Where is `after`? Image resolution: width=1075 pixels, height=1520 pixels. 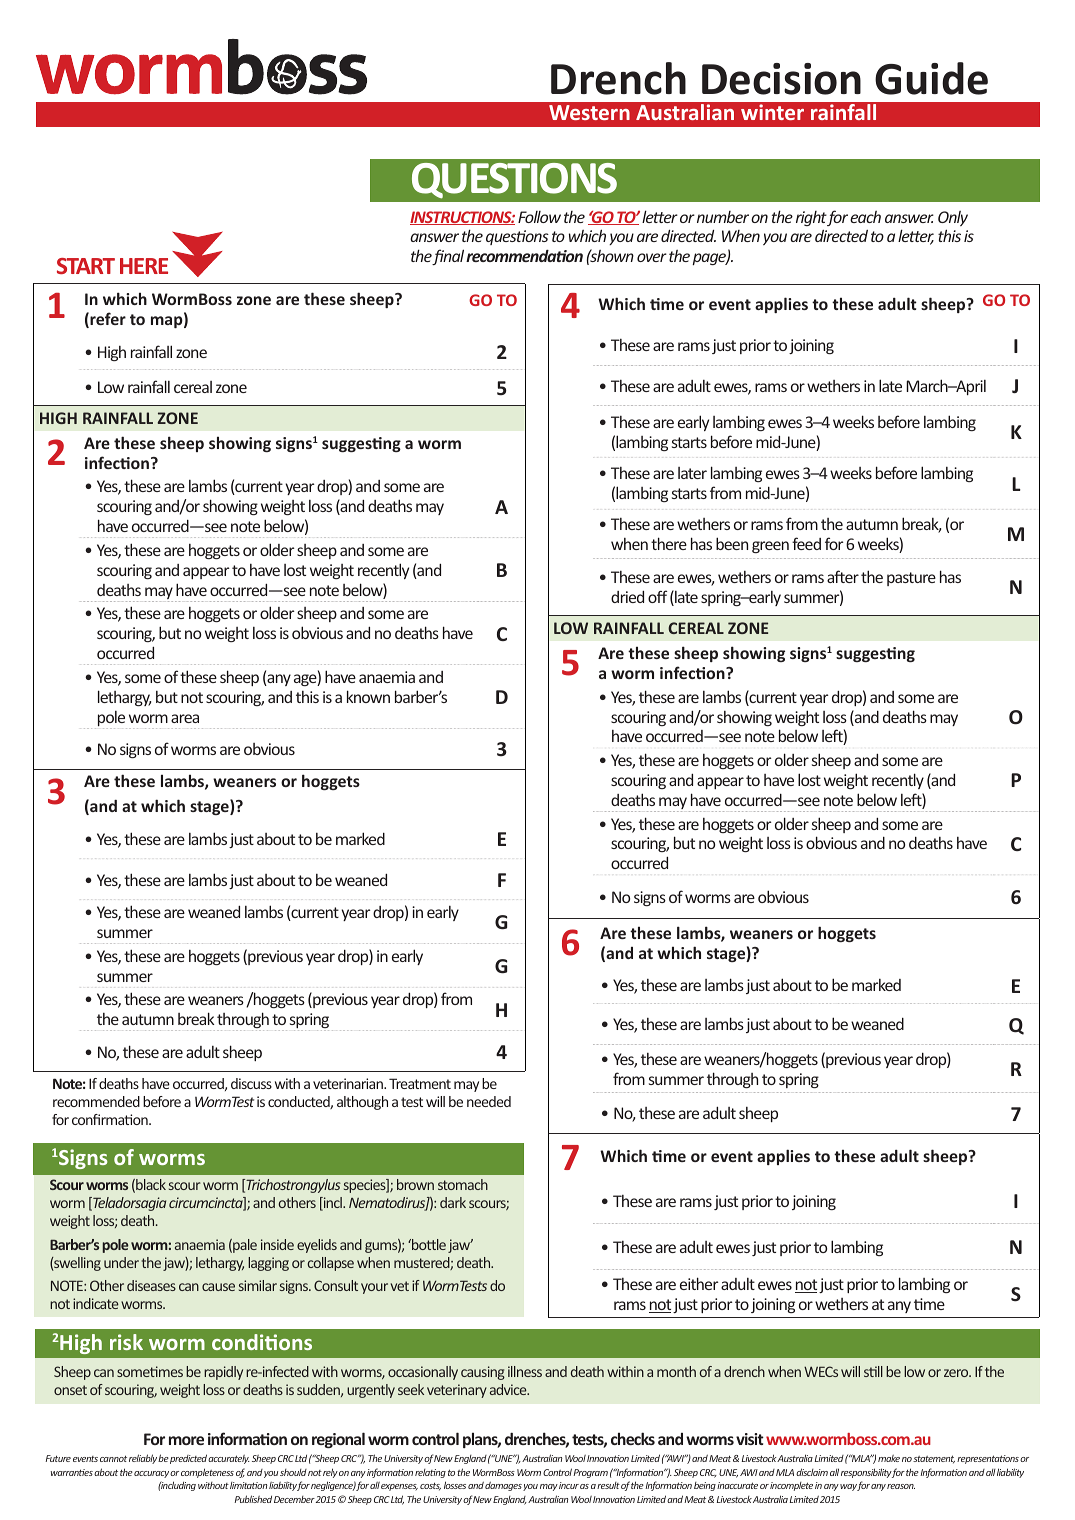 after is located at coordinates (843, 576).
